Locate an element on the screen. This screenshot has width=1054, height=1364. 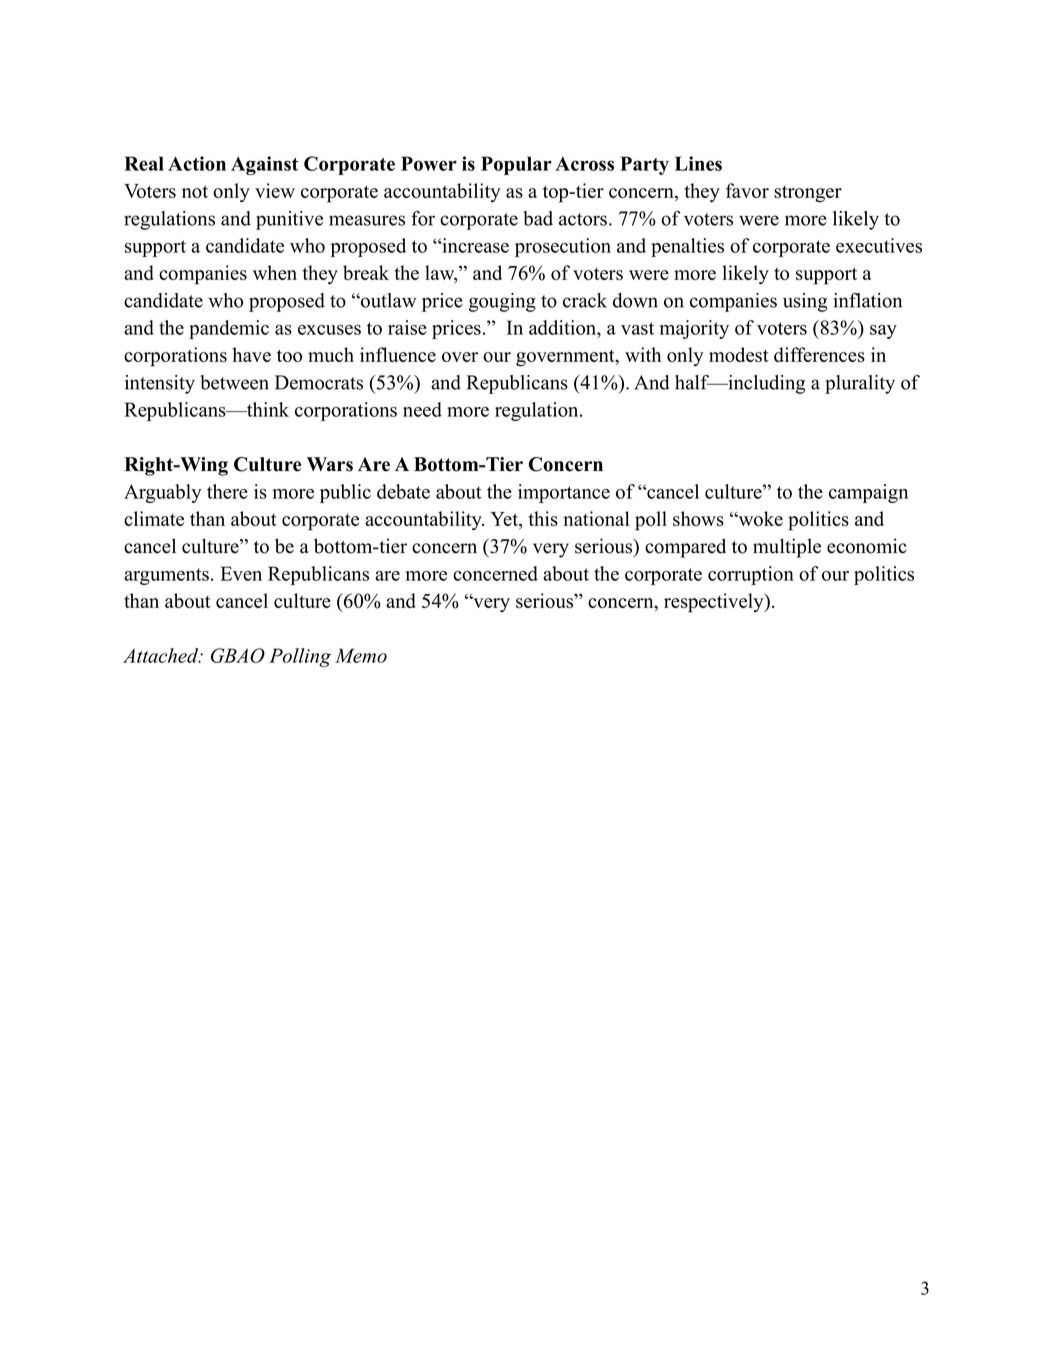
gouging is located at coordinates (502, 302).
